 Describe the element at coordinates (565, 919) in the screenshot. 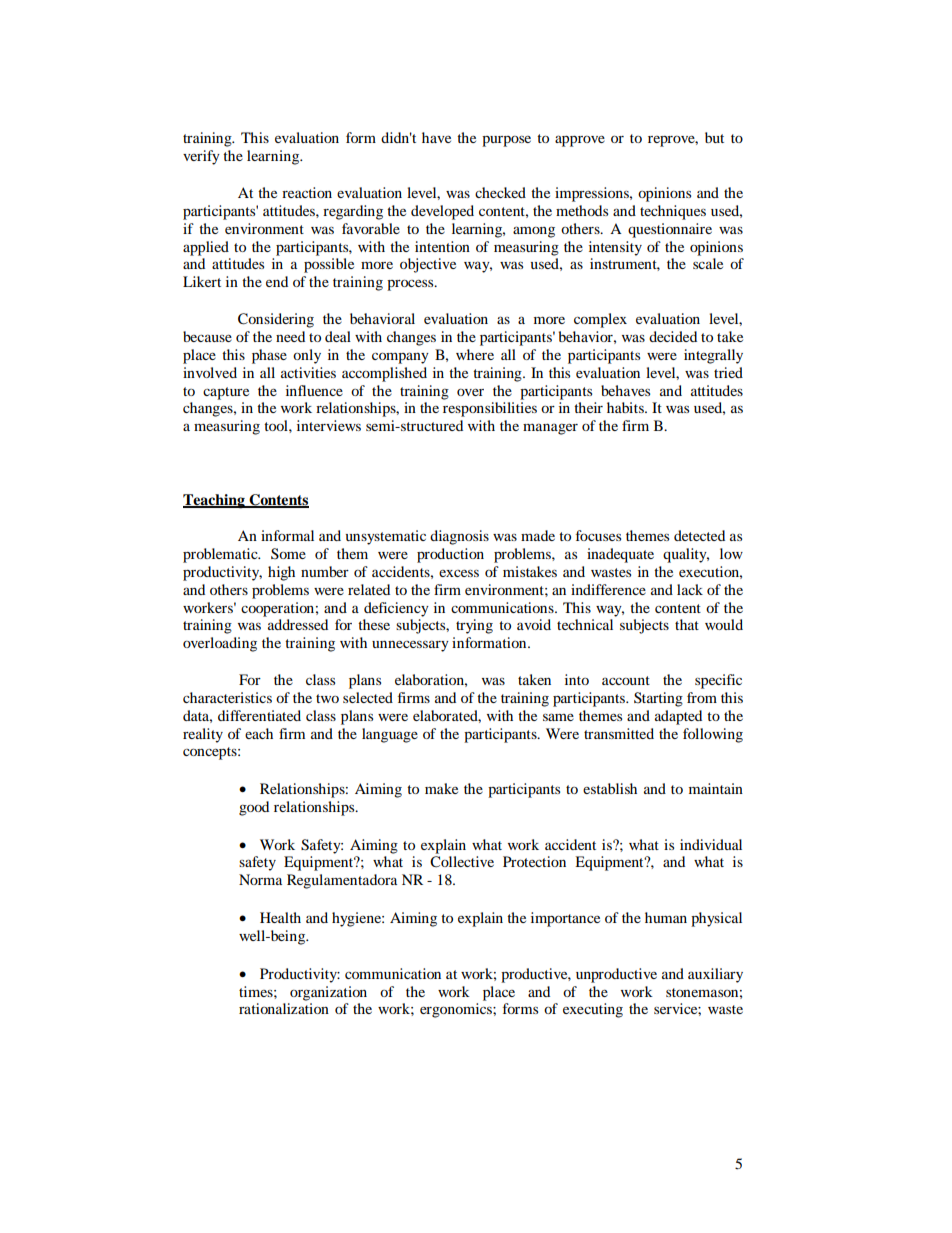

I see `importance` at that location.
